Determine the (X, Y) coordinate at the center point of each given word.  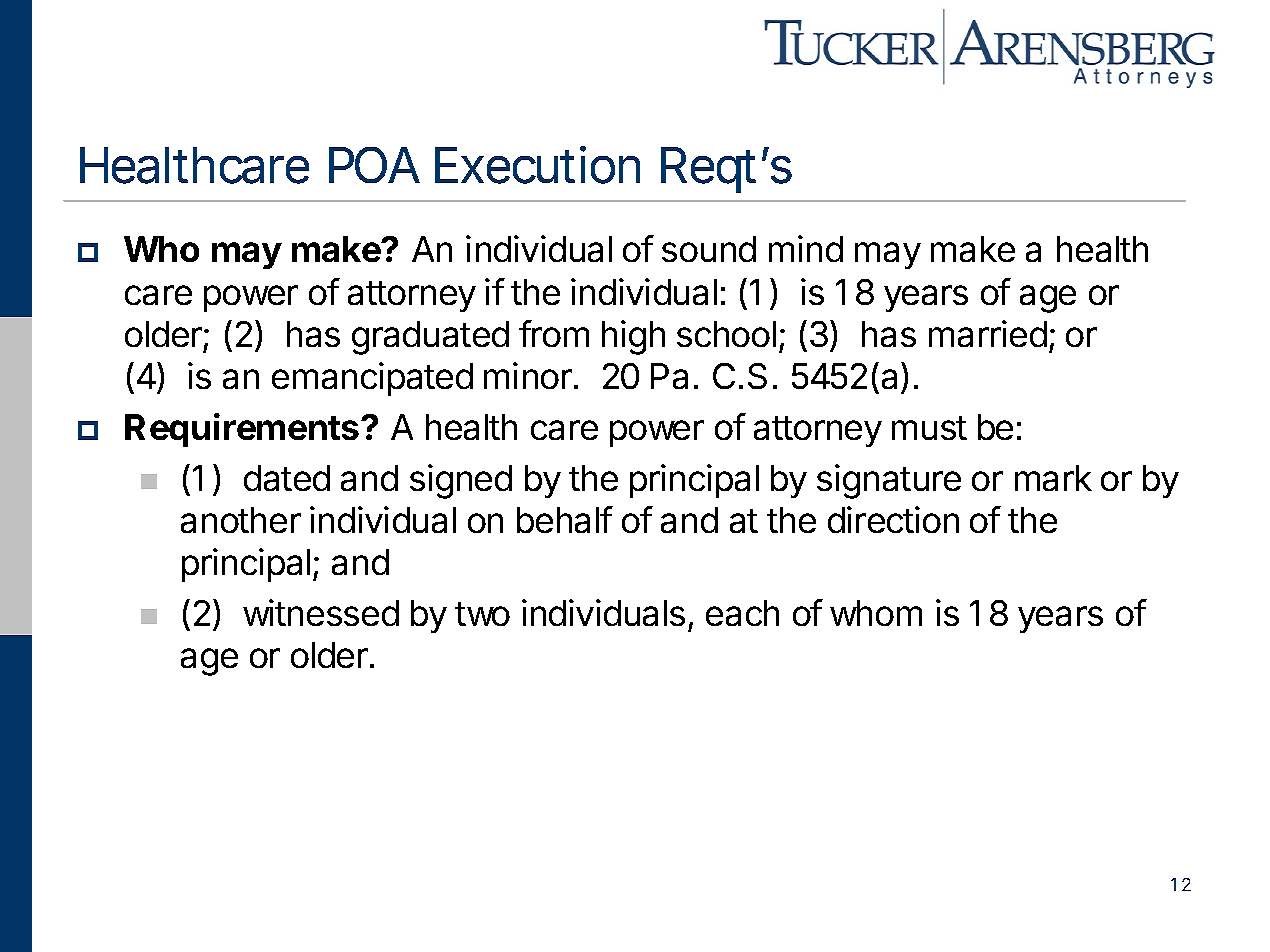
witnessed (321, 612)
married (988, 333)
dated (287, 478)
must (929, 428)
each (742, 613)
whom (876, 613)
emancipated (372, 379)
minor (528, 375)
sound (709, 249)
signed (461, 481)
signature (889, 481)
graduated (430, 338)
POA (374, 165)
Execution (537, 165)
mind (806, 248)
